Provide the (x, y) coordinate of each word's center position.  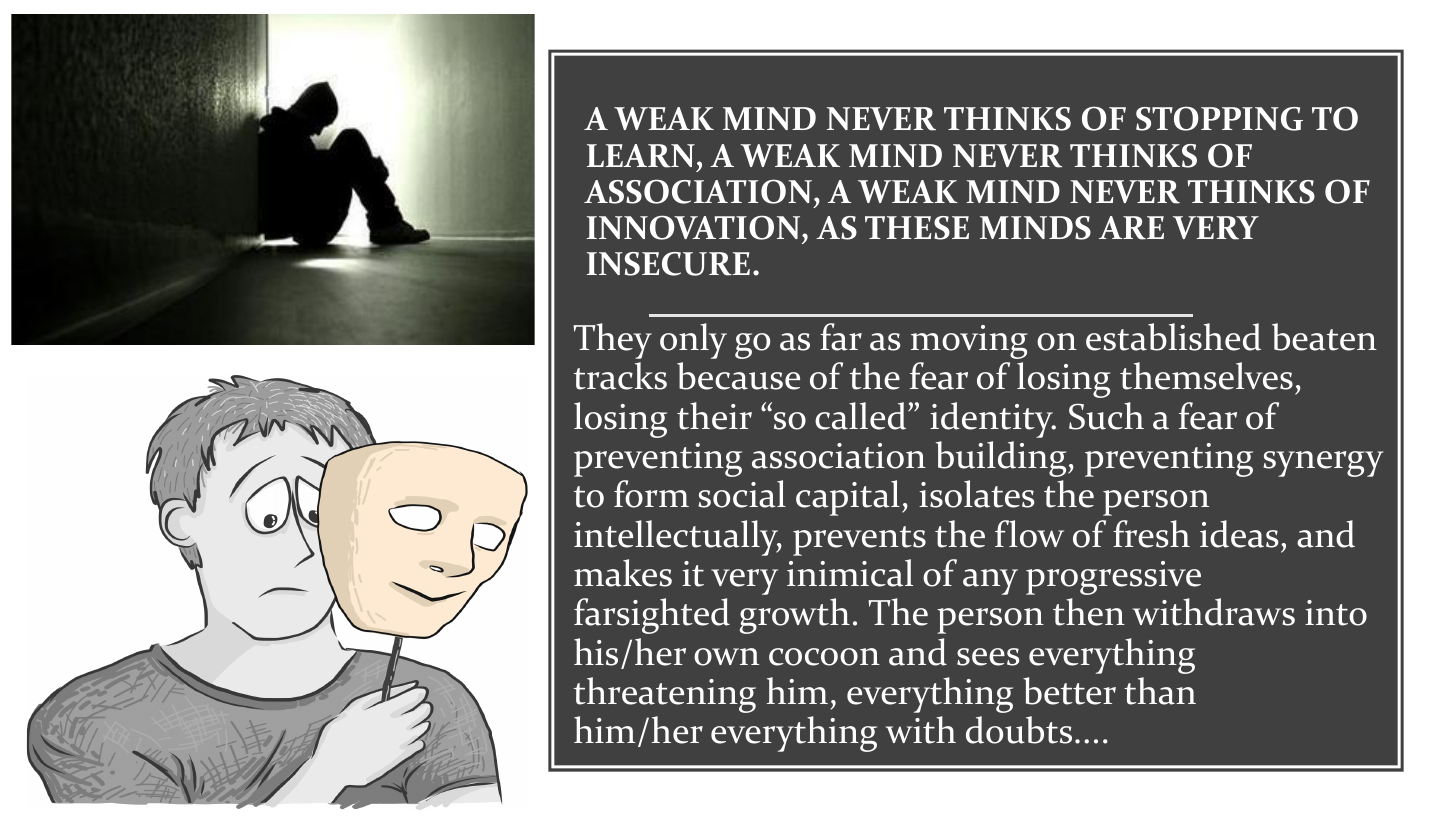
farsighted (652, 616)
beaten (1324, 337)
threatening (665, 695)
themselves (1206, 376)
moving (969, 342)
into (1336, 613)
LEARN (641, 156)
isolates (977, 494)
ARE (1131, 228)
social (742, 494)
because (738, 376)
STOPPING (1219, 118)
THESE (917, 228)
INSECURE (668, 264)
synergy (1323, 464)
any (990, 582)
